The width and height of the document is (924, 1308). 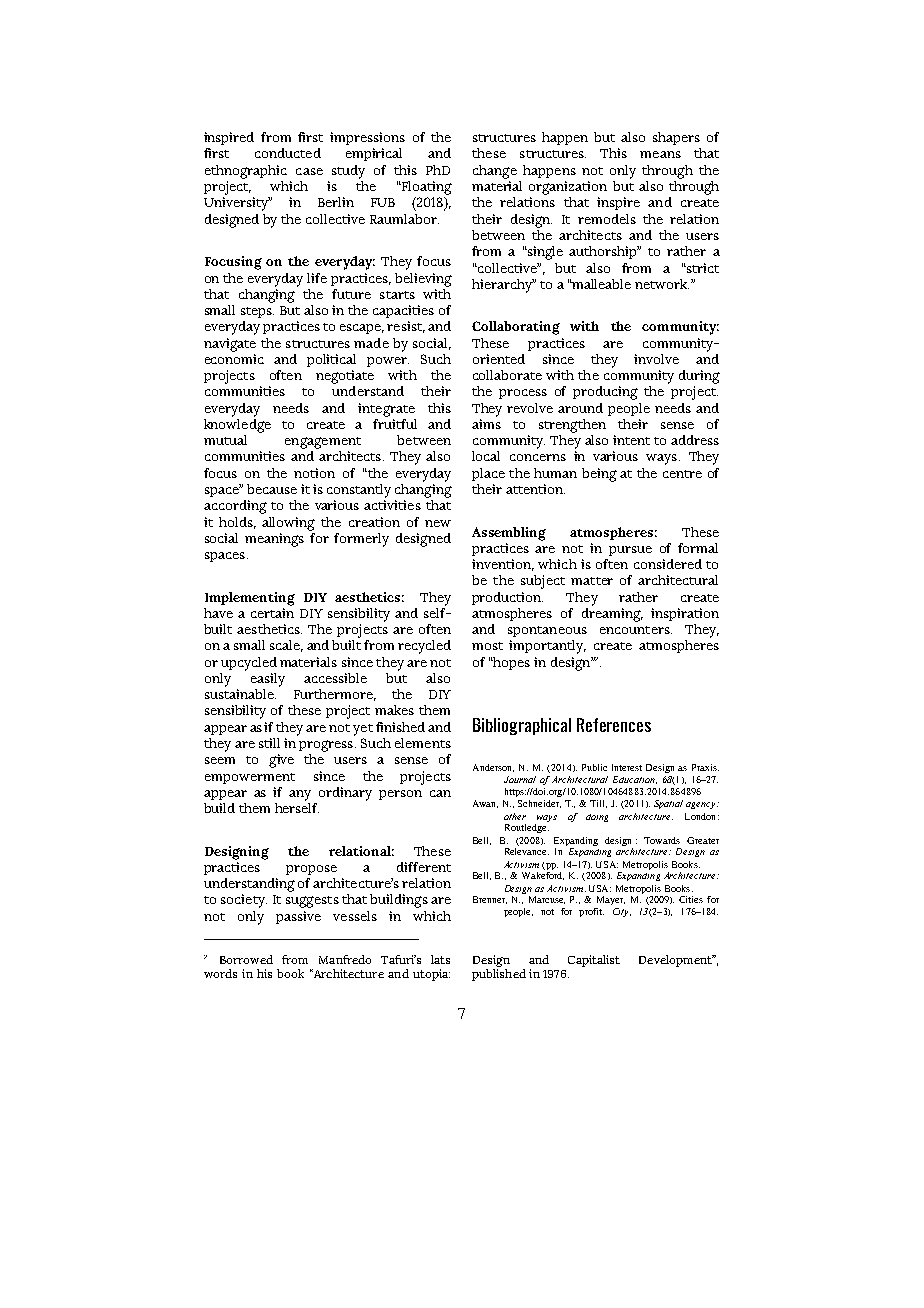 I want to click on aims, so click(x=486, y=424).
